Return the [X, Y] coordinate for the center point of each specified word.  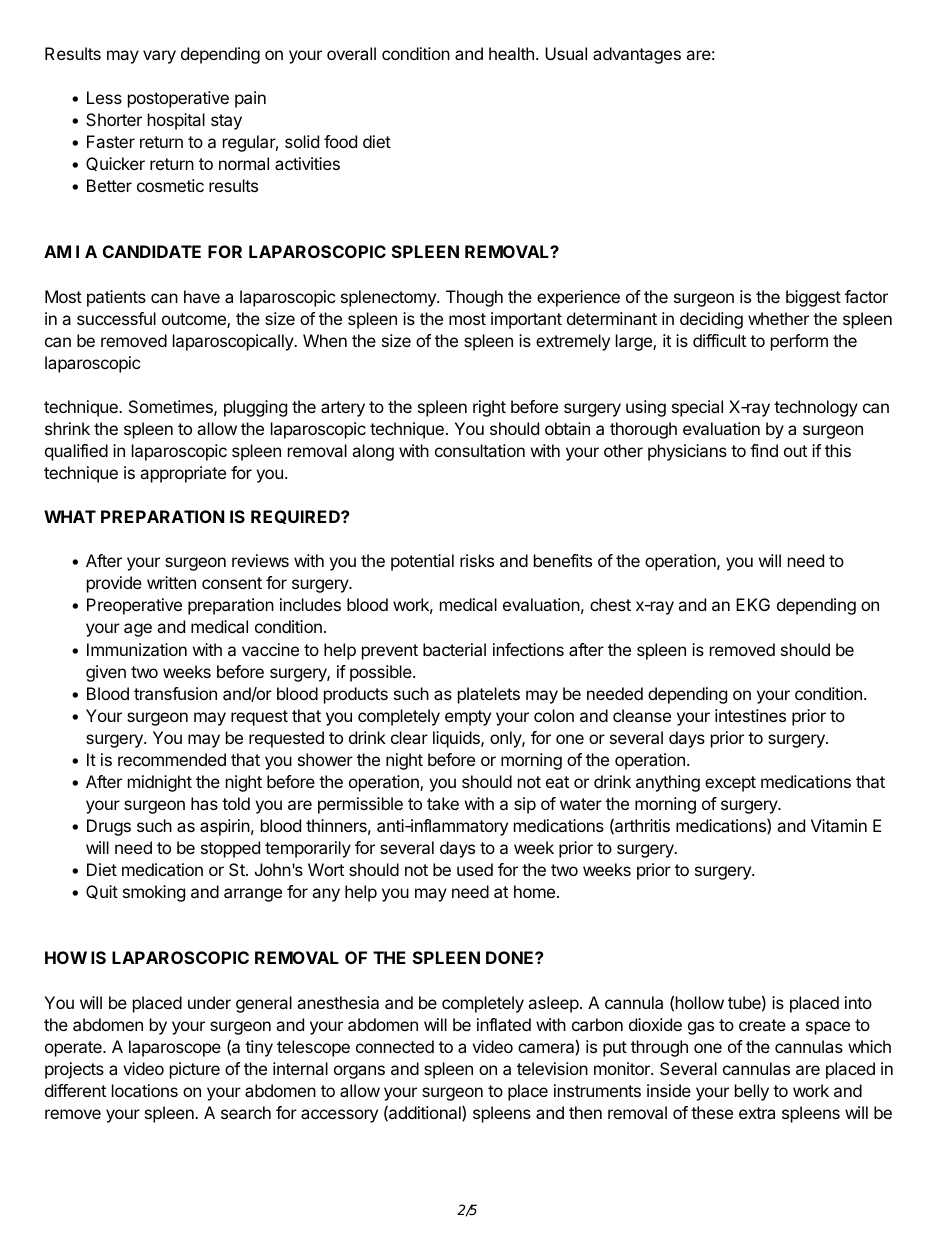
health [511, 53]
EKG [753, 604]
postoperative [178, 99]
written [171, 582]
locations [145, 1090]
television [552, 1068]
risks [477, 560]
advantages [637, 55]
